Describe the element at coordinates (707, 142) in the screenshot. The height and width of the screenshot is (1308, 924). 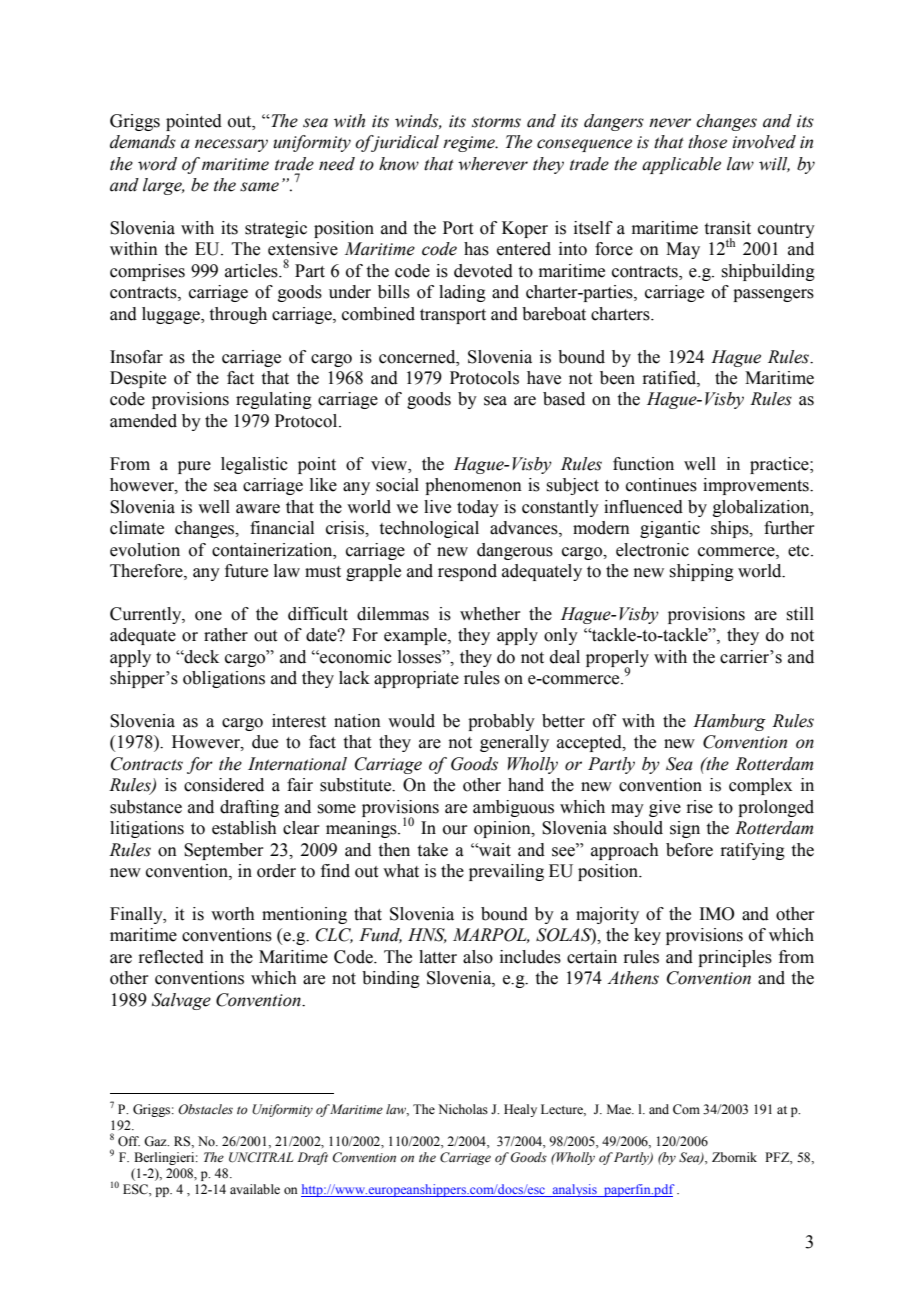
I see `those` at that location.
